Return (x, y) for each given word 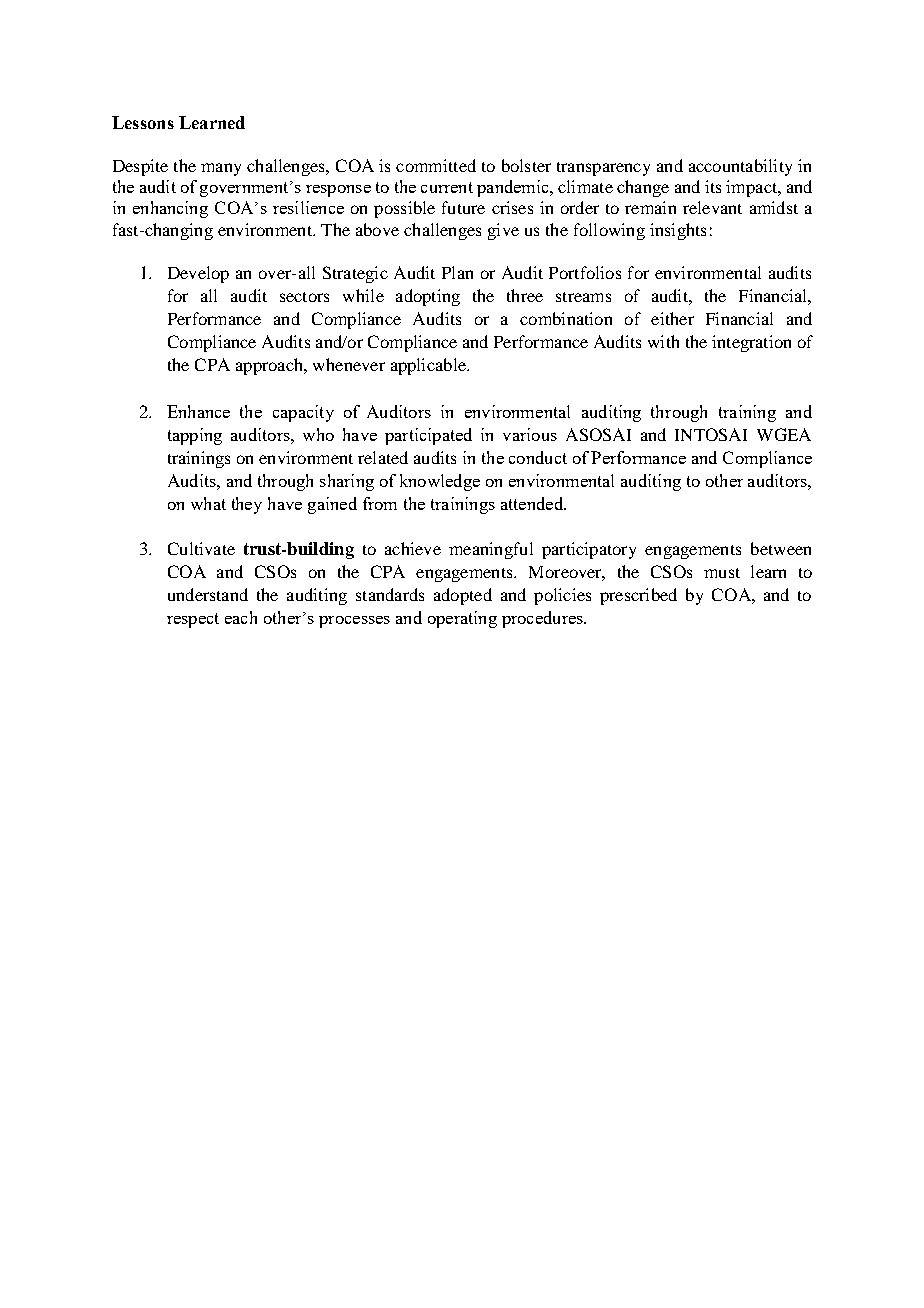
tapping (195, 436)
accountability (740, 167)
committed (436, 165)
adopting (428, 297)
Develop (198, 274)
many (221, 169)
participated (428, 436)
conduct (538, 457)
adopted (463, 596)
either (672, 318)
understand (208, 594)
